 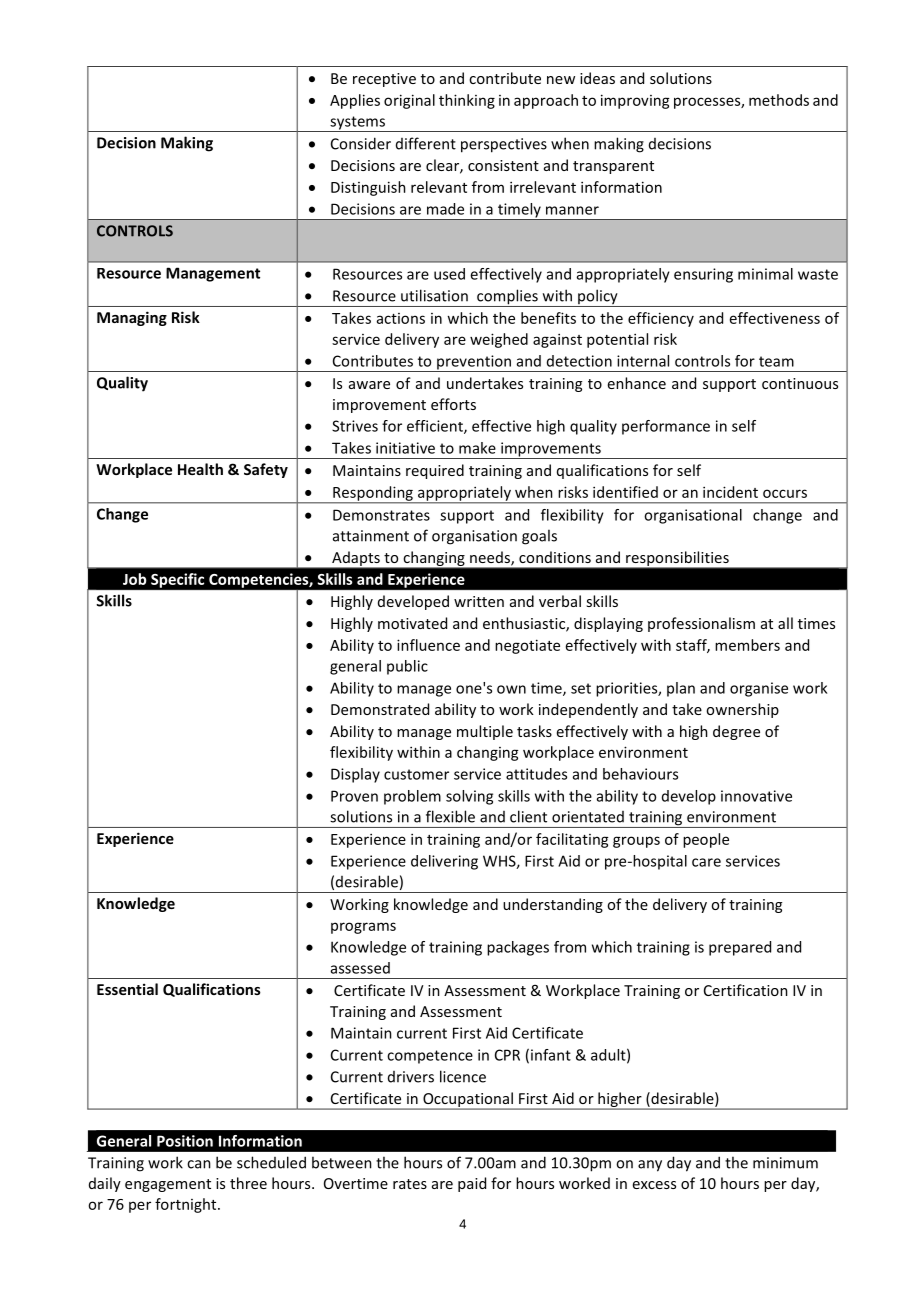 What do you see at coordinates (747, 645) in the page?
I see `members` at bounding box center [747, 645].
